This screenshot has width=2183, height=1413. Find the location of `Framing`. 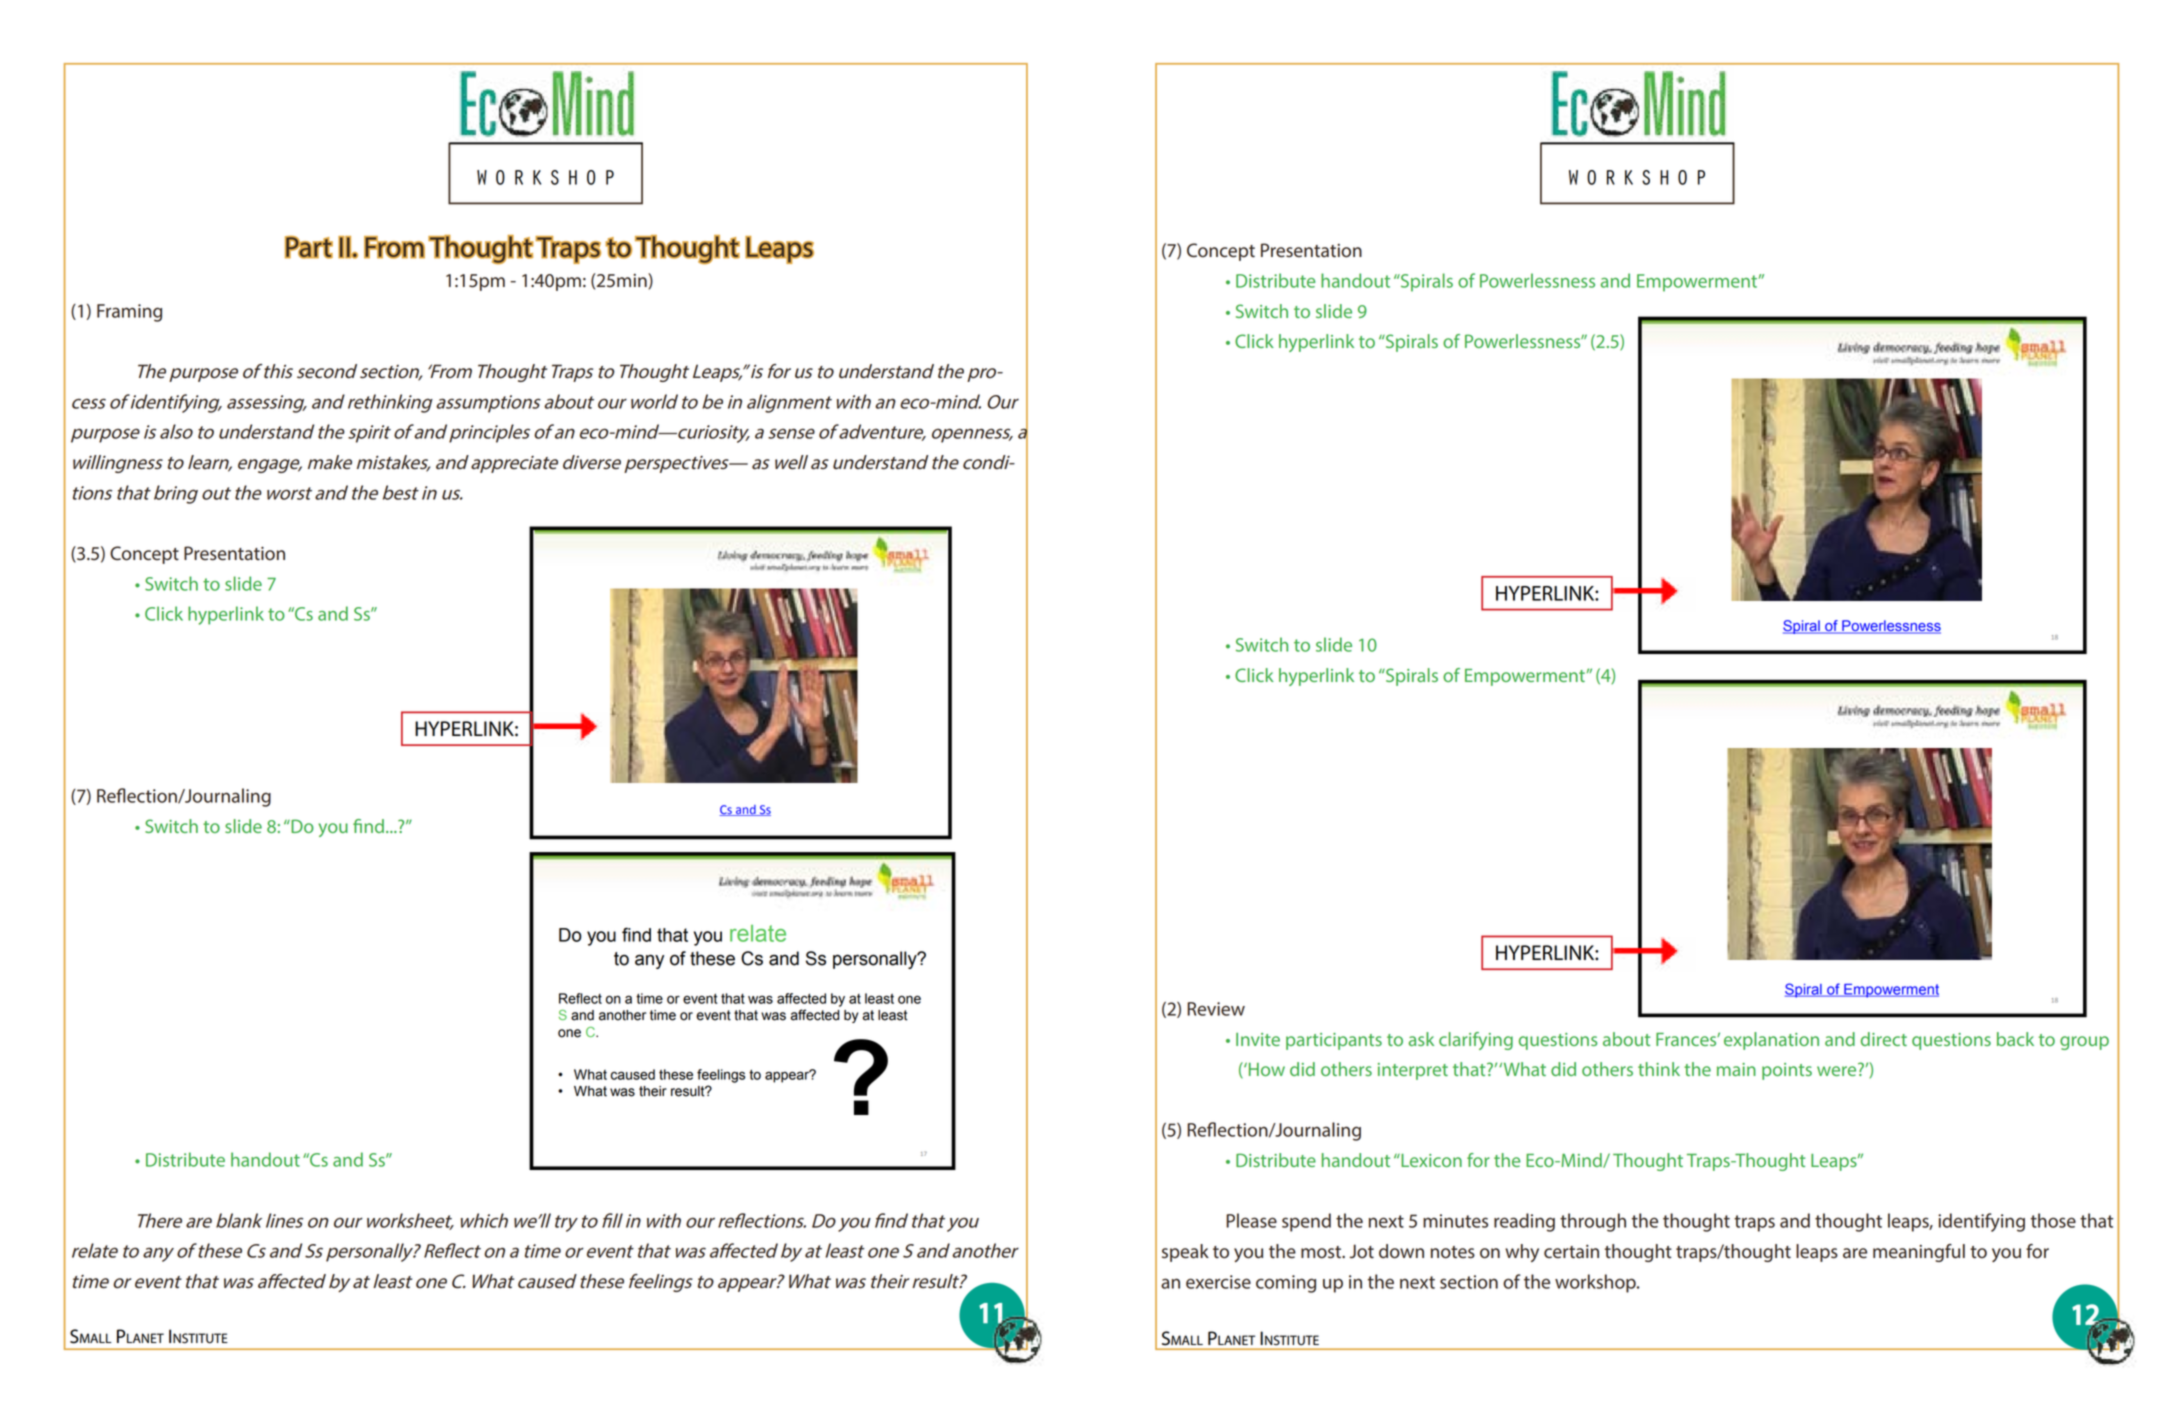

Framing is located at coordinates (129, 313).
